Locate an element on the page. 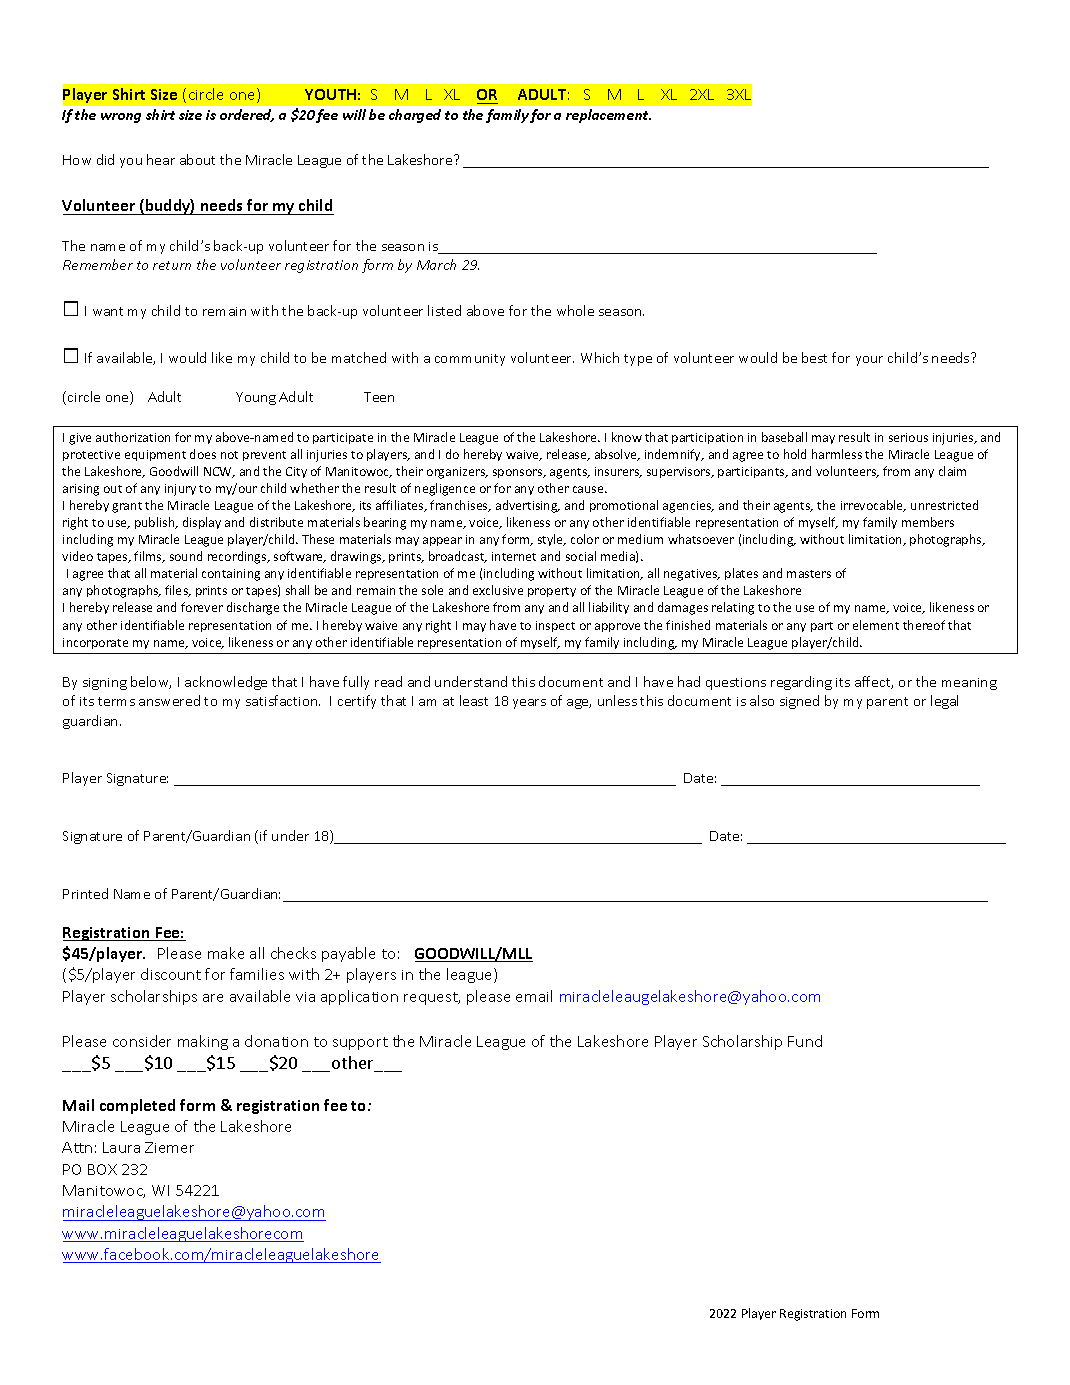 The height and width of the image is (1385, 1070). answered is located at coordinates (169, 700).
